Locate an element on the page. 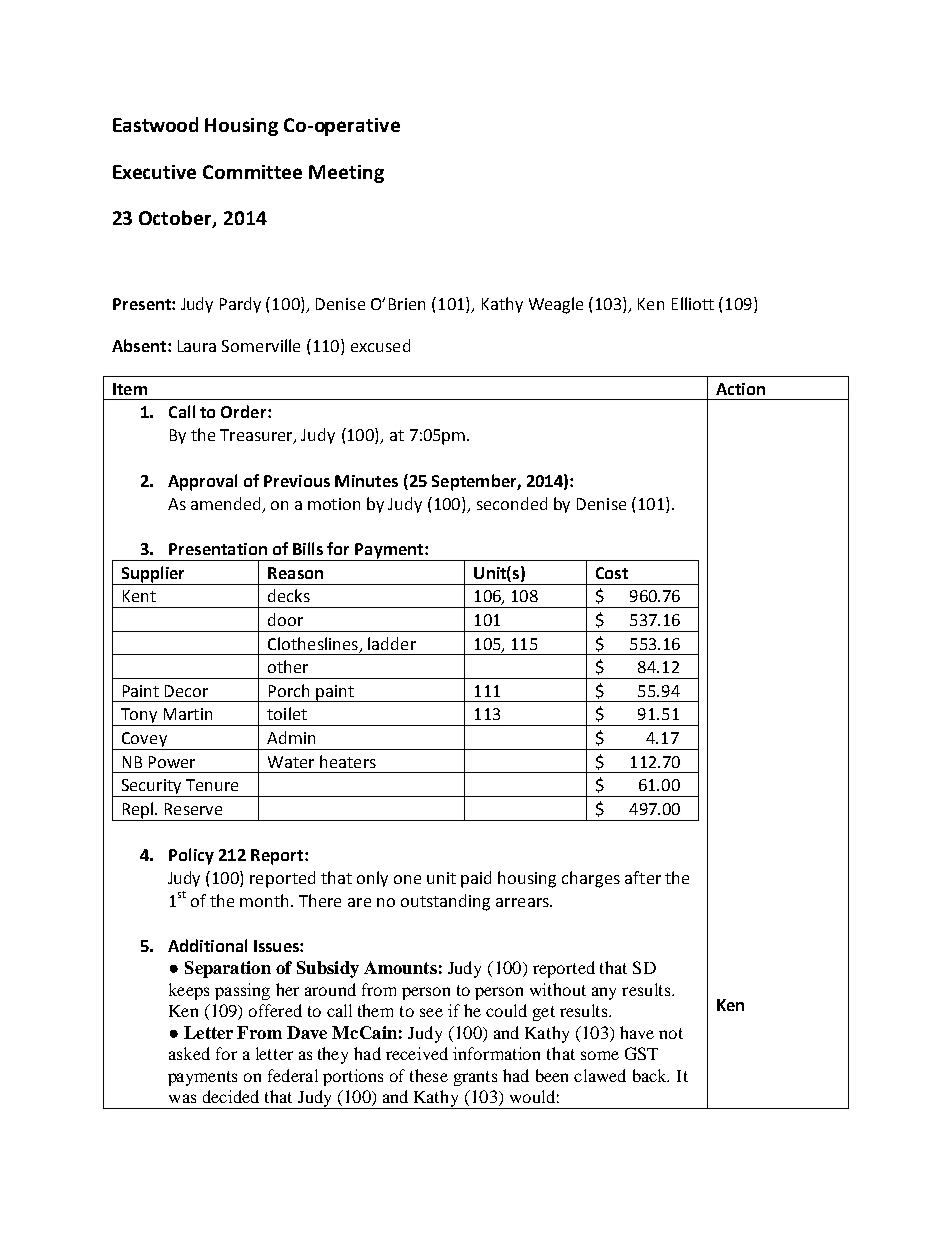 Image resolution: width=952 pixels, height=1233 pixels. Cost is located at coordinates (612, 573).
